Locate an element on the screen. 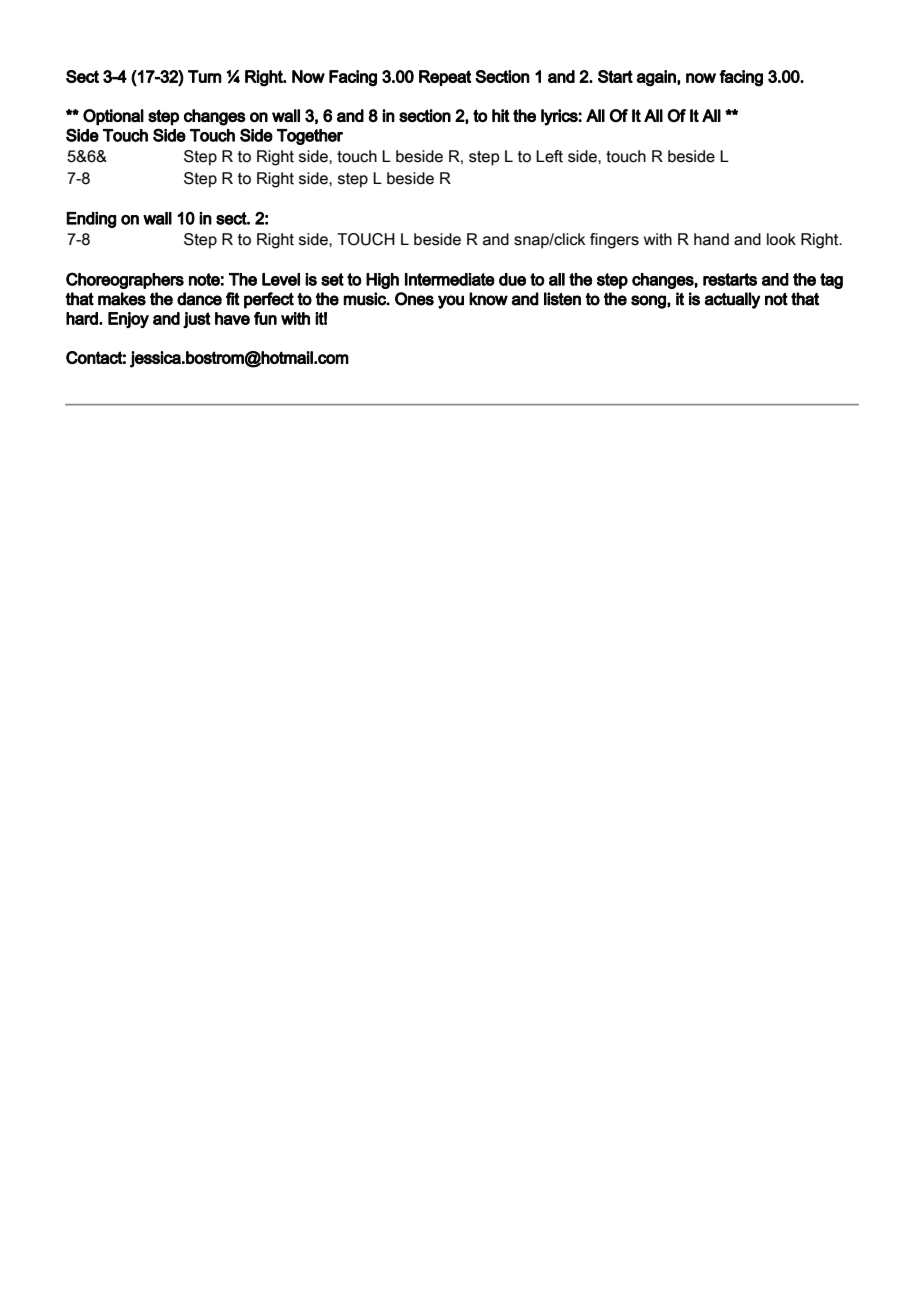 The width and height of the screenshot is (924, 1308). Left is located at coordinates (549, 156).
